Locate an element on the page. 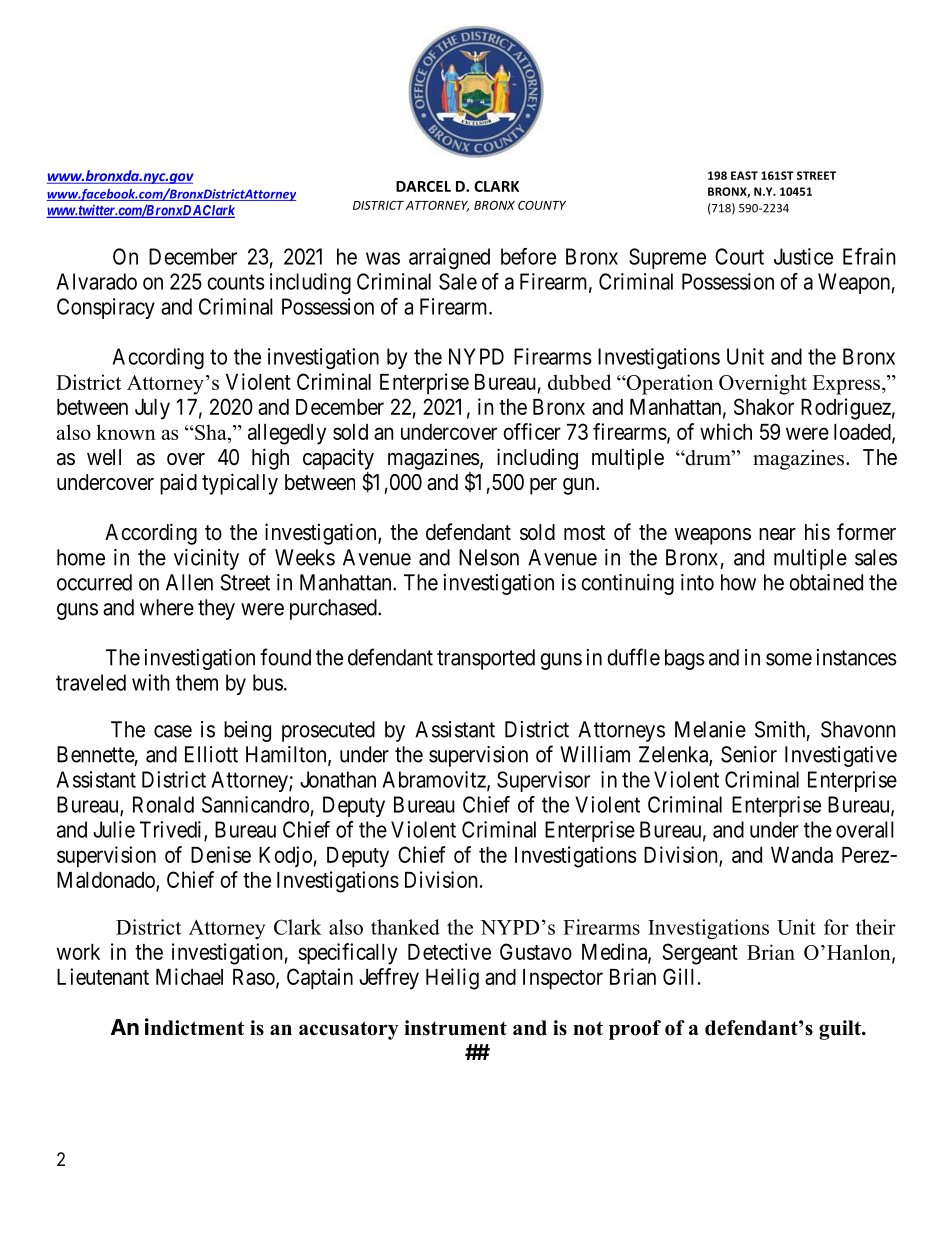 This page has width=952, height=1233. COUNTY is located at coordinates (542, 205).
